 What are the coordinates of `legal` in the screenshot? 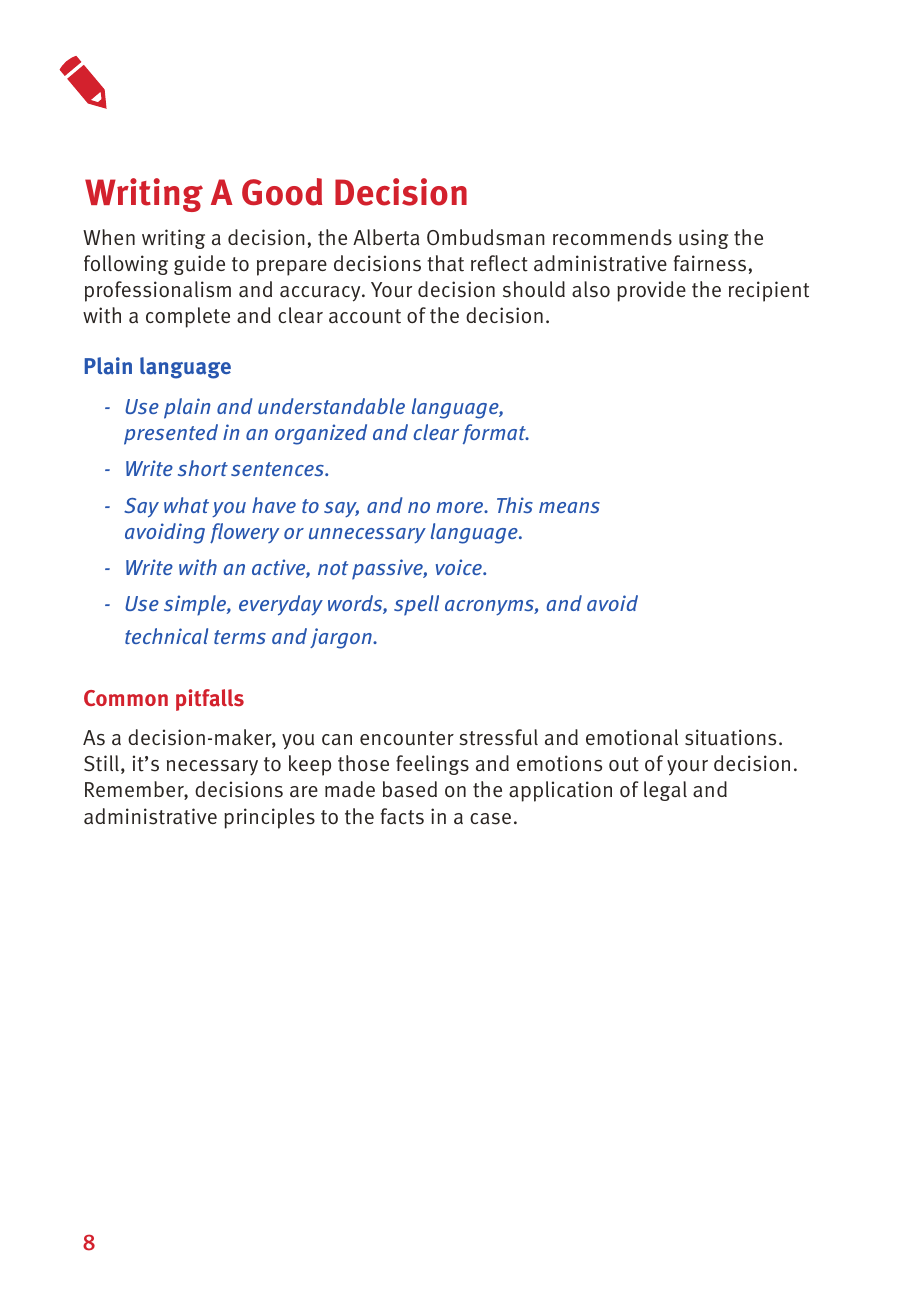 It's located at (665, 791).
